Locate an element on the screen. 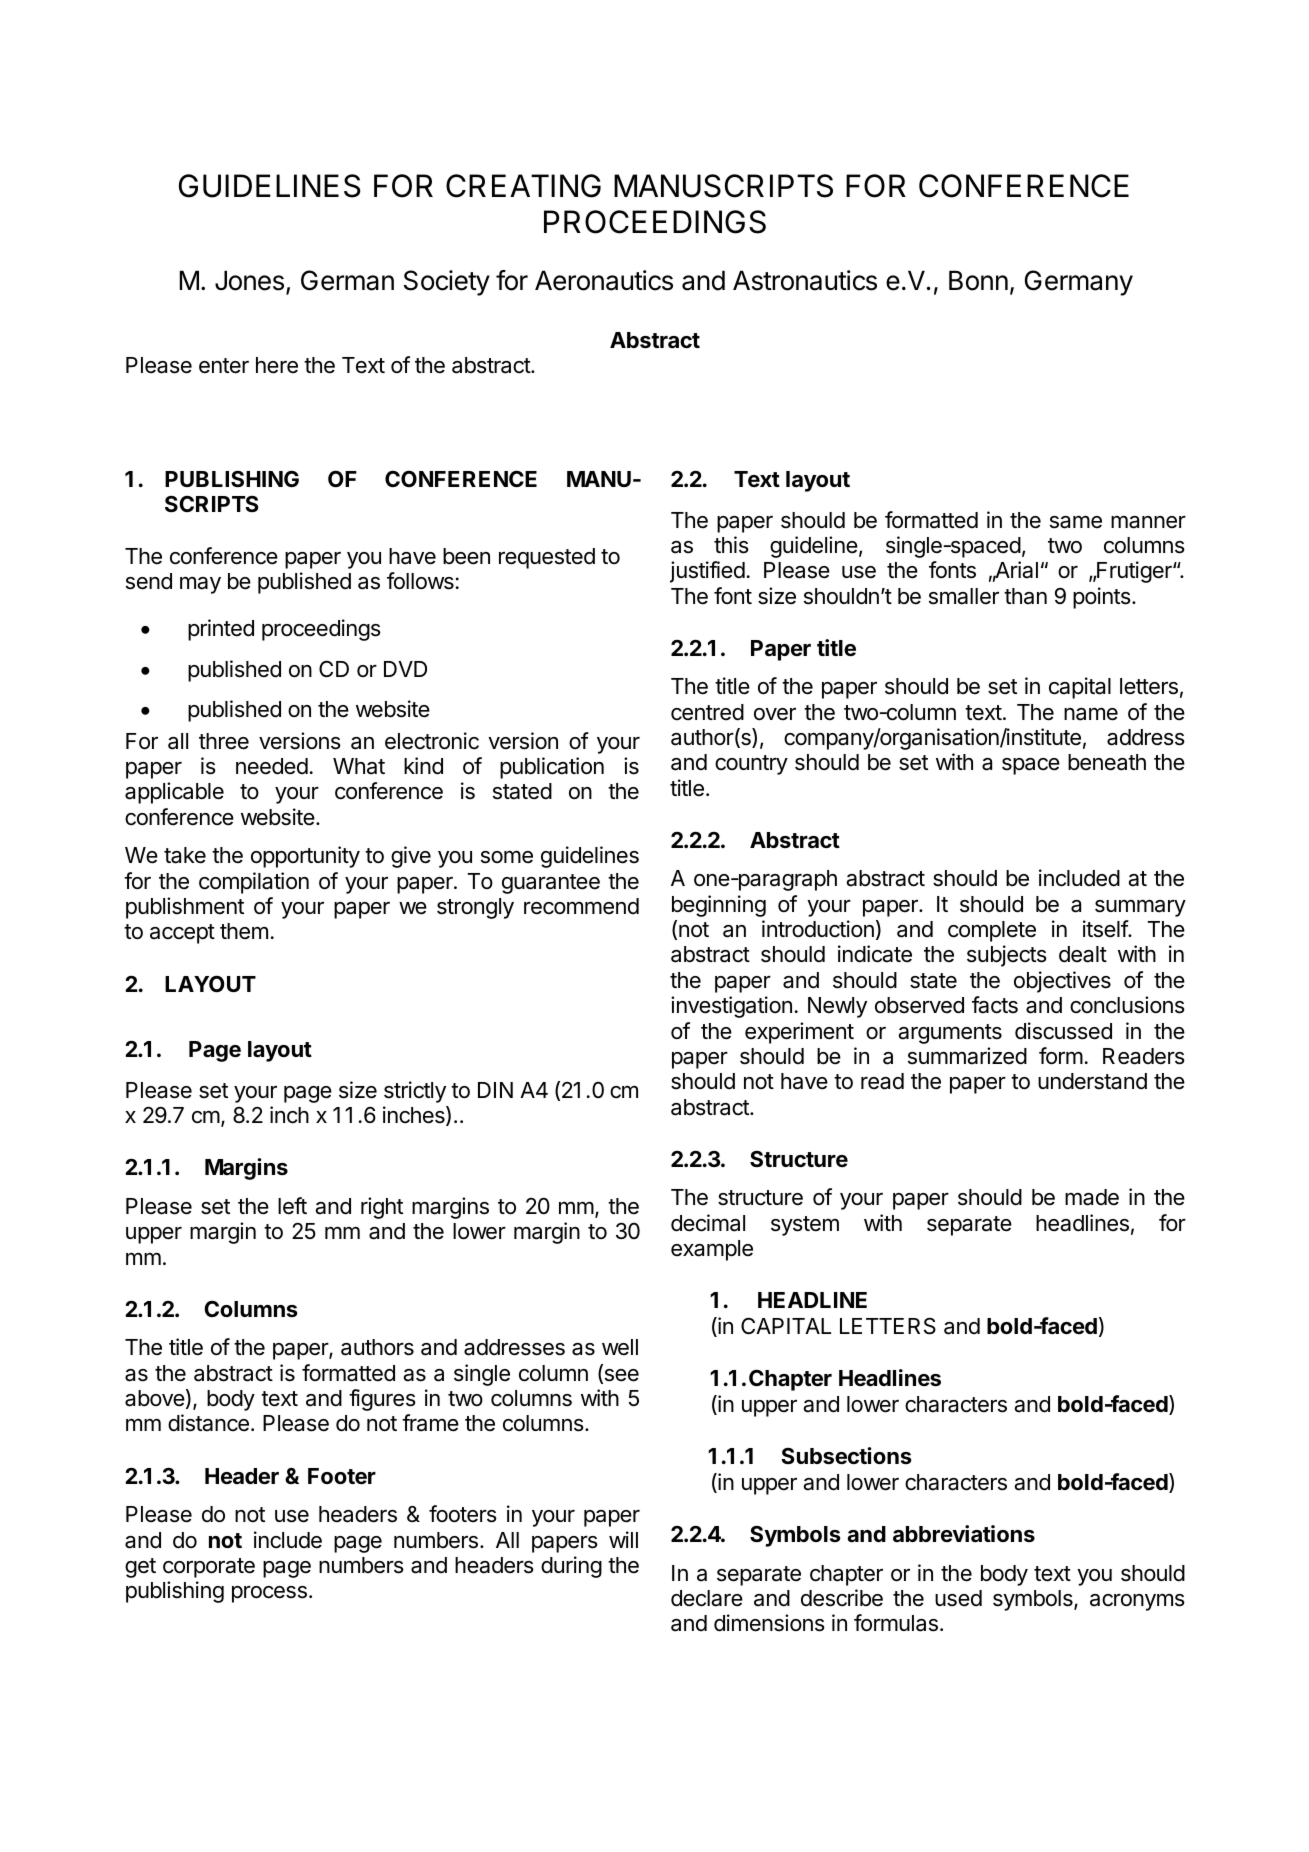 This screenshot has height=1852, width=1309. process is located at coordinates (269, 1594).
